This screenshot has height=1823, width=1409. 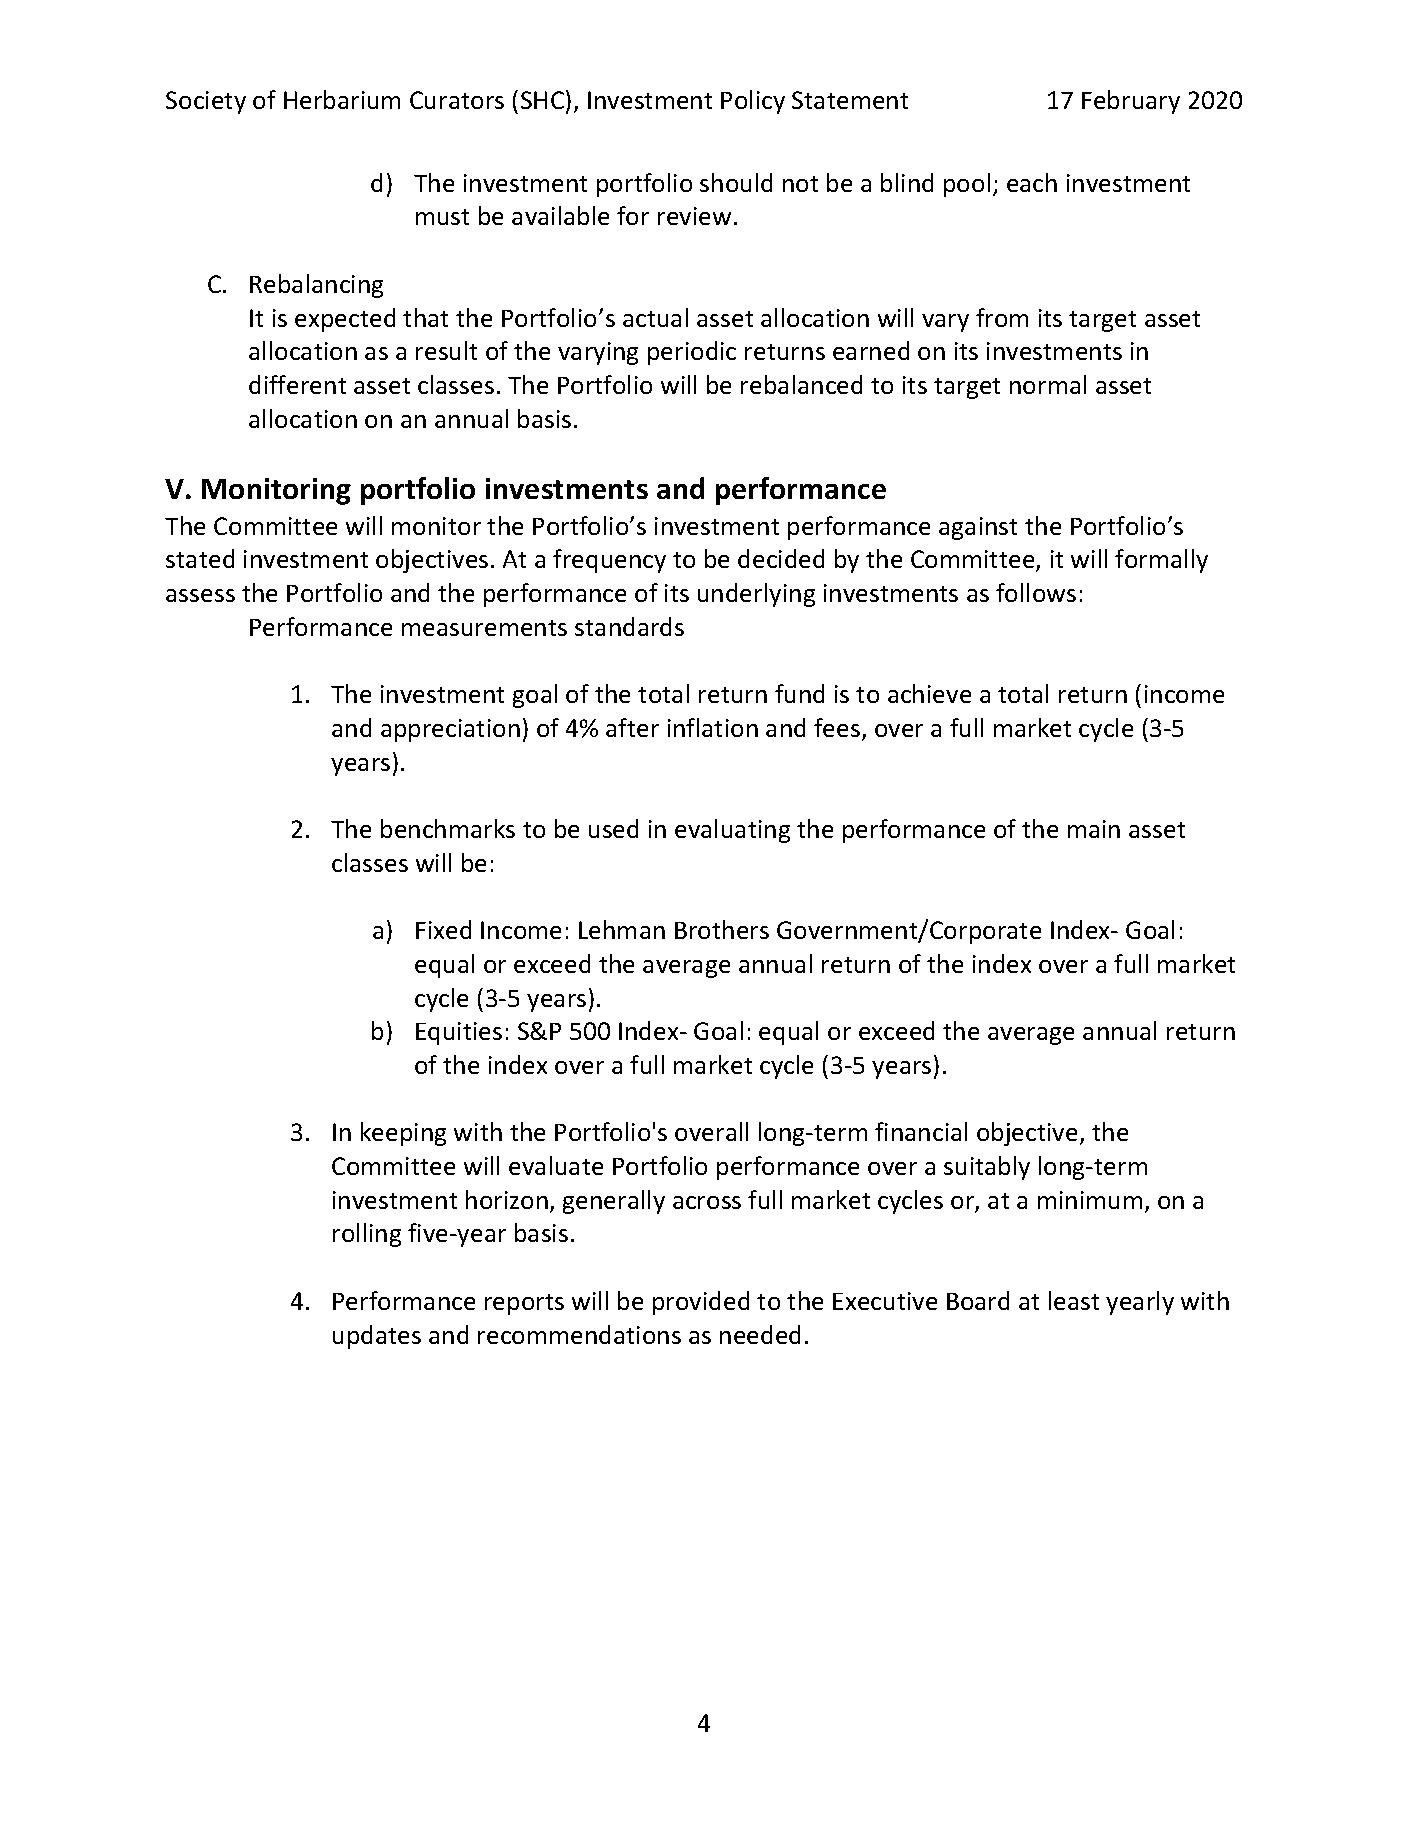 What do you see at coordinates (443, 929) in the screenshot?
I see `Fixed` at bounding box center [443, 929].
